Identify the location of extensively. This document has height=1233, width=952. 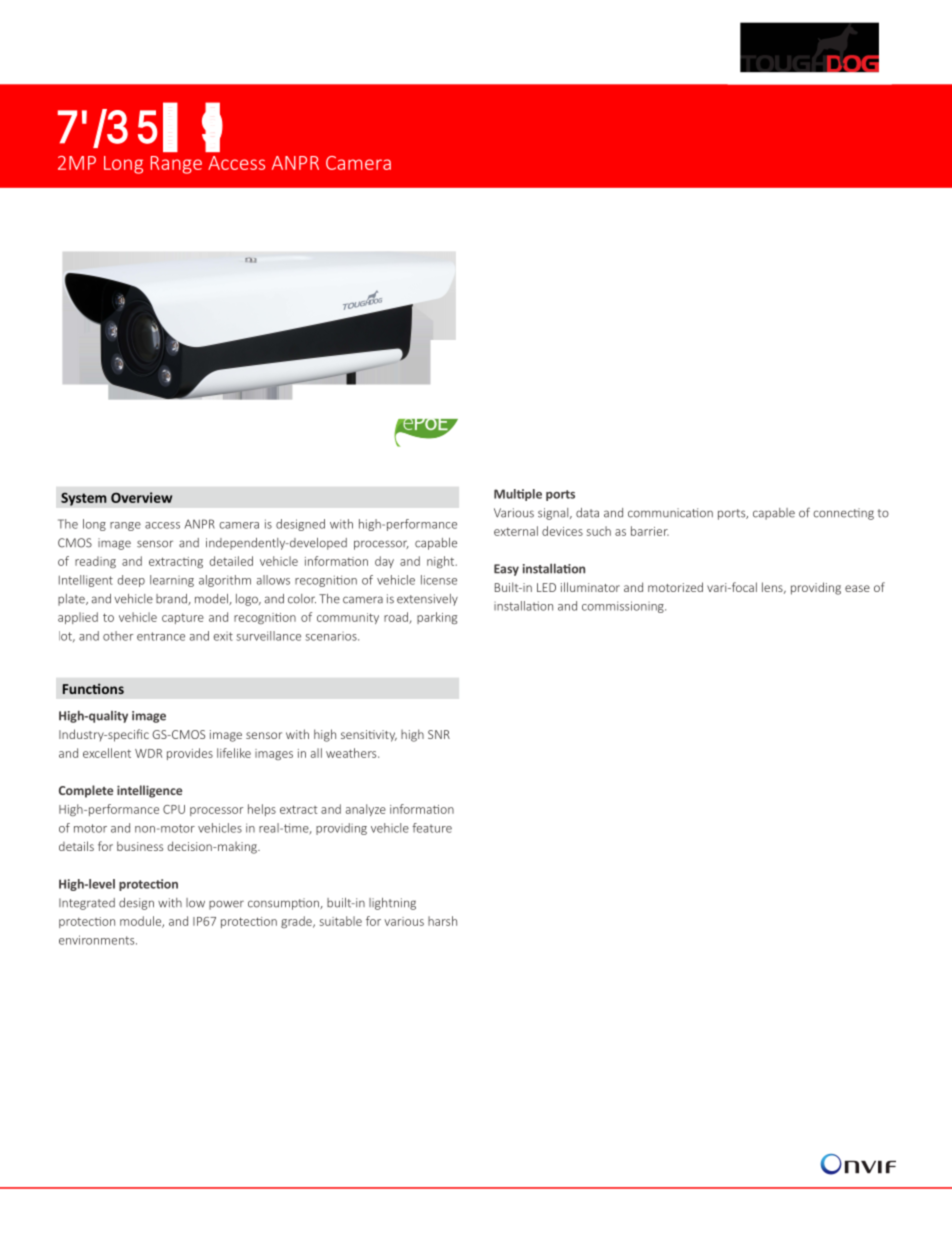
(427, 600).
